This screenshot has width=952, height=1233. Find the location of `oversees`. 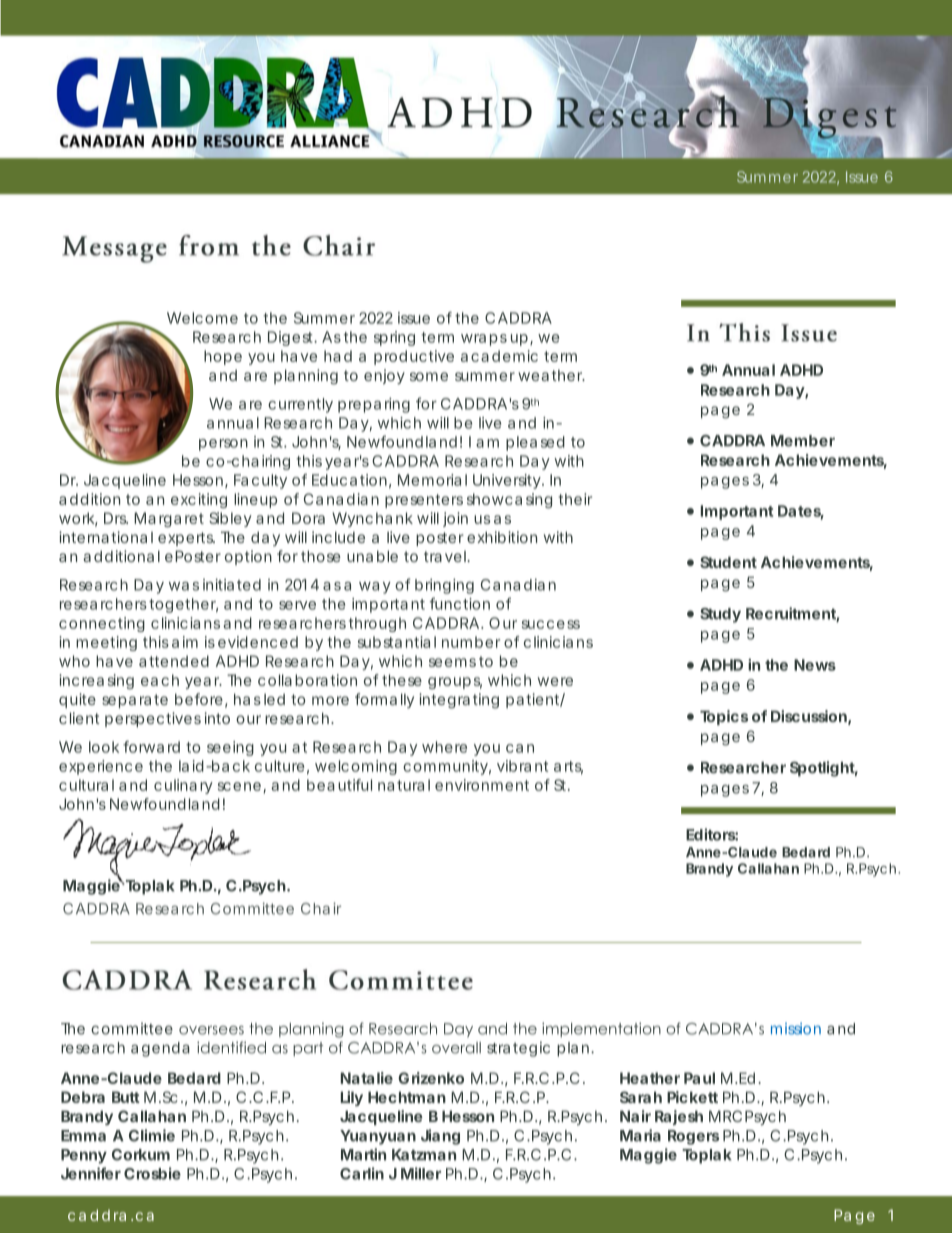

oversees is located at coordinates (211, 1030).
